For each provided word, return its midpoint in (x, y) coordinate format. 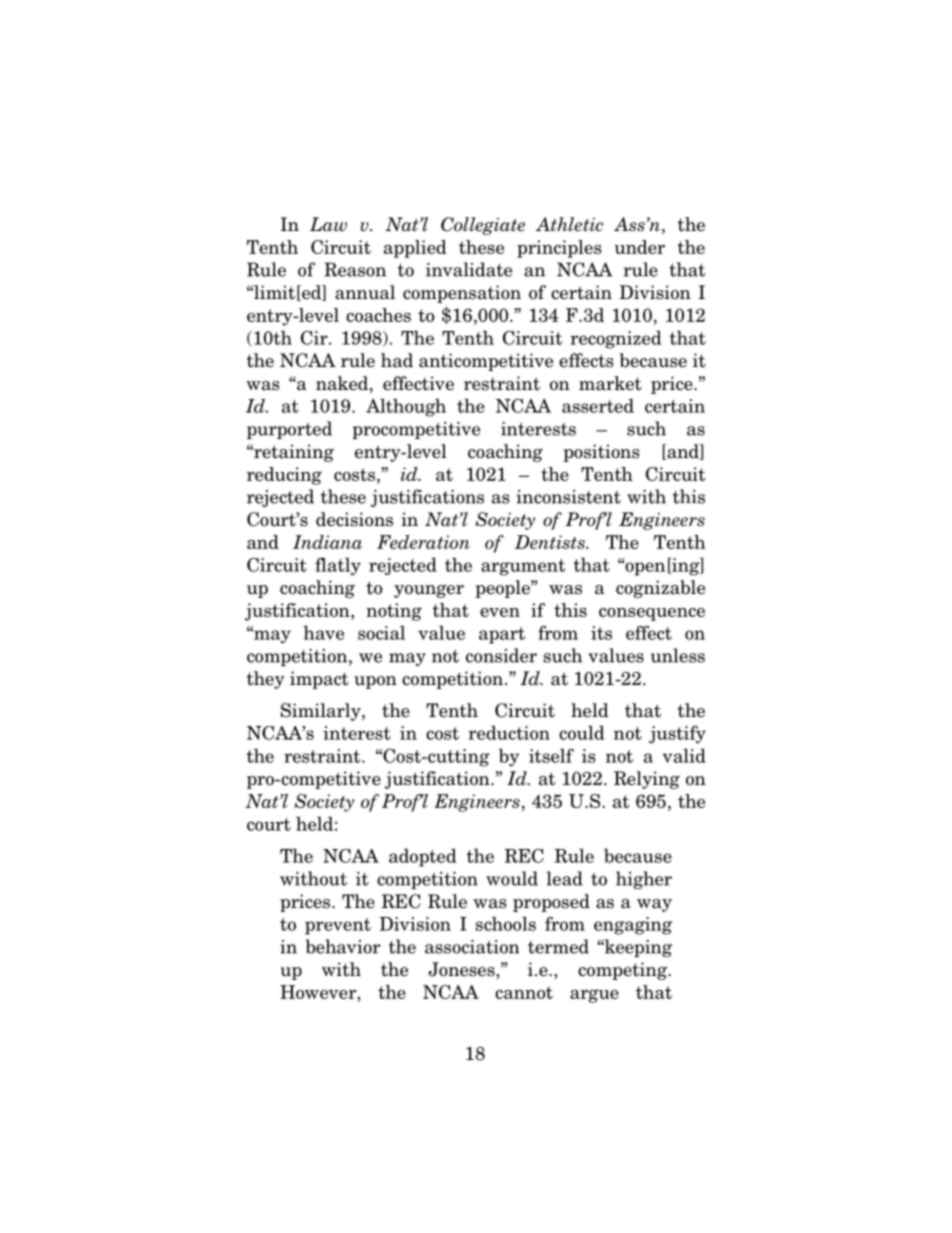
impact (319, 680)
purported (289, 430)
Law (328, 224)
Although (406, 407)
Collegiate (483, 226)
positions (601, 453)
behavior (343, 946)
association (472, 947)
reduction (509, 732)
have (323, 632)
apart (502, 635)
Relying (647, 780)
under (639, 247)
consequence (652, 614)
